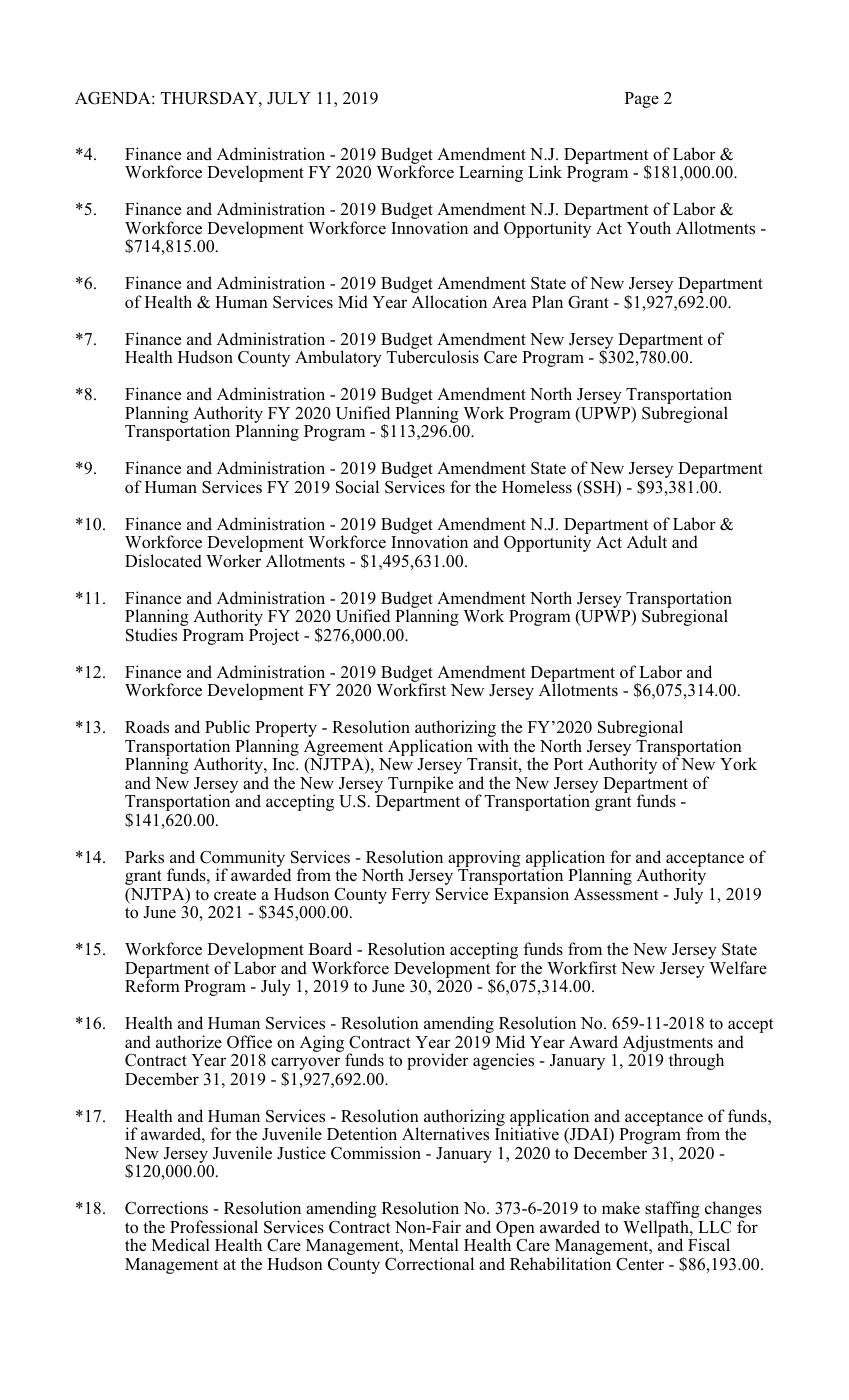 The image size is (849, 1400). I want to click on Assessment, so click(616, 894).
